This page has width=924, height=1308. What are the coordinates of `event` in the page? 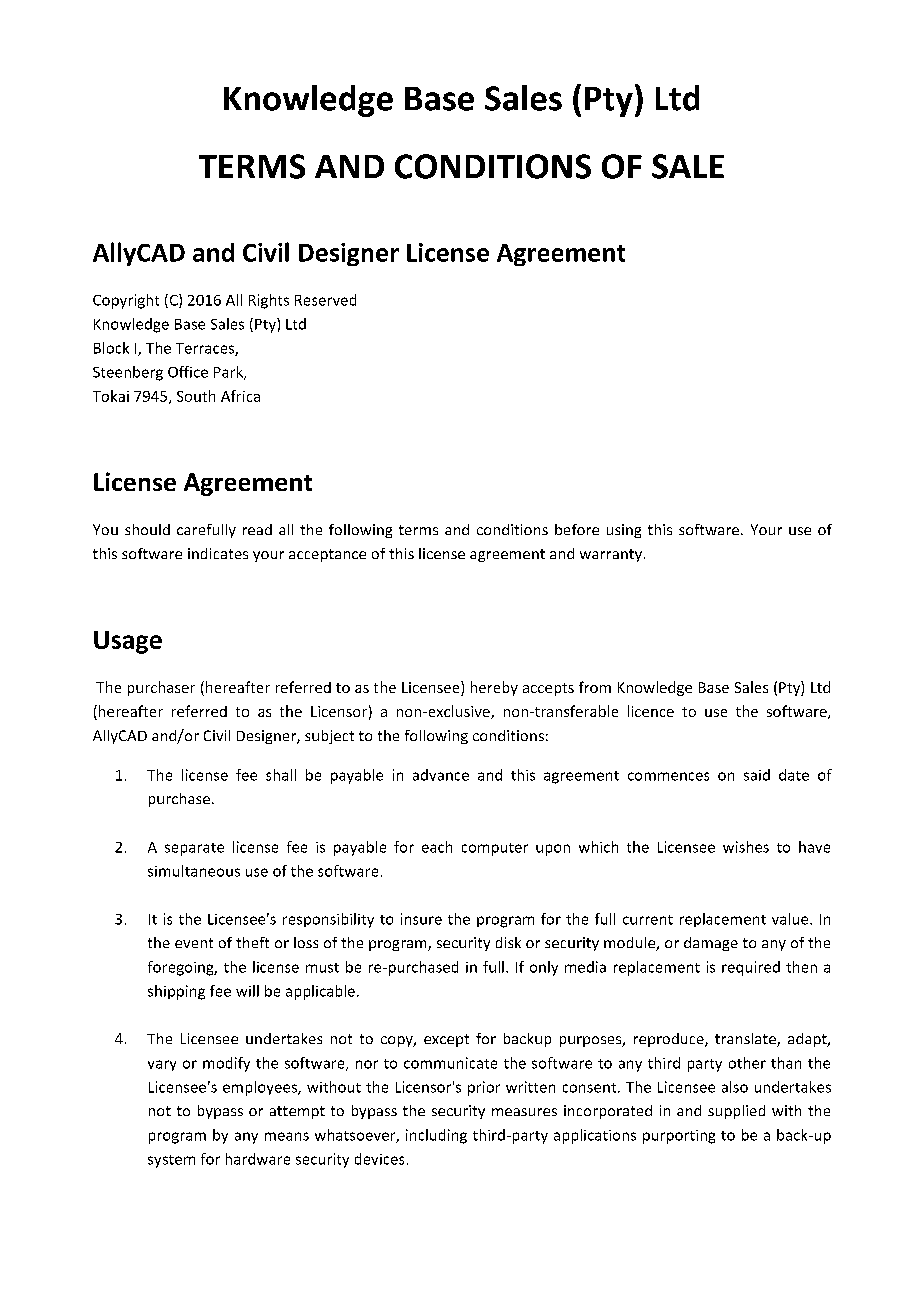 It's located at (194, 943).
